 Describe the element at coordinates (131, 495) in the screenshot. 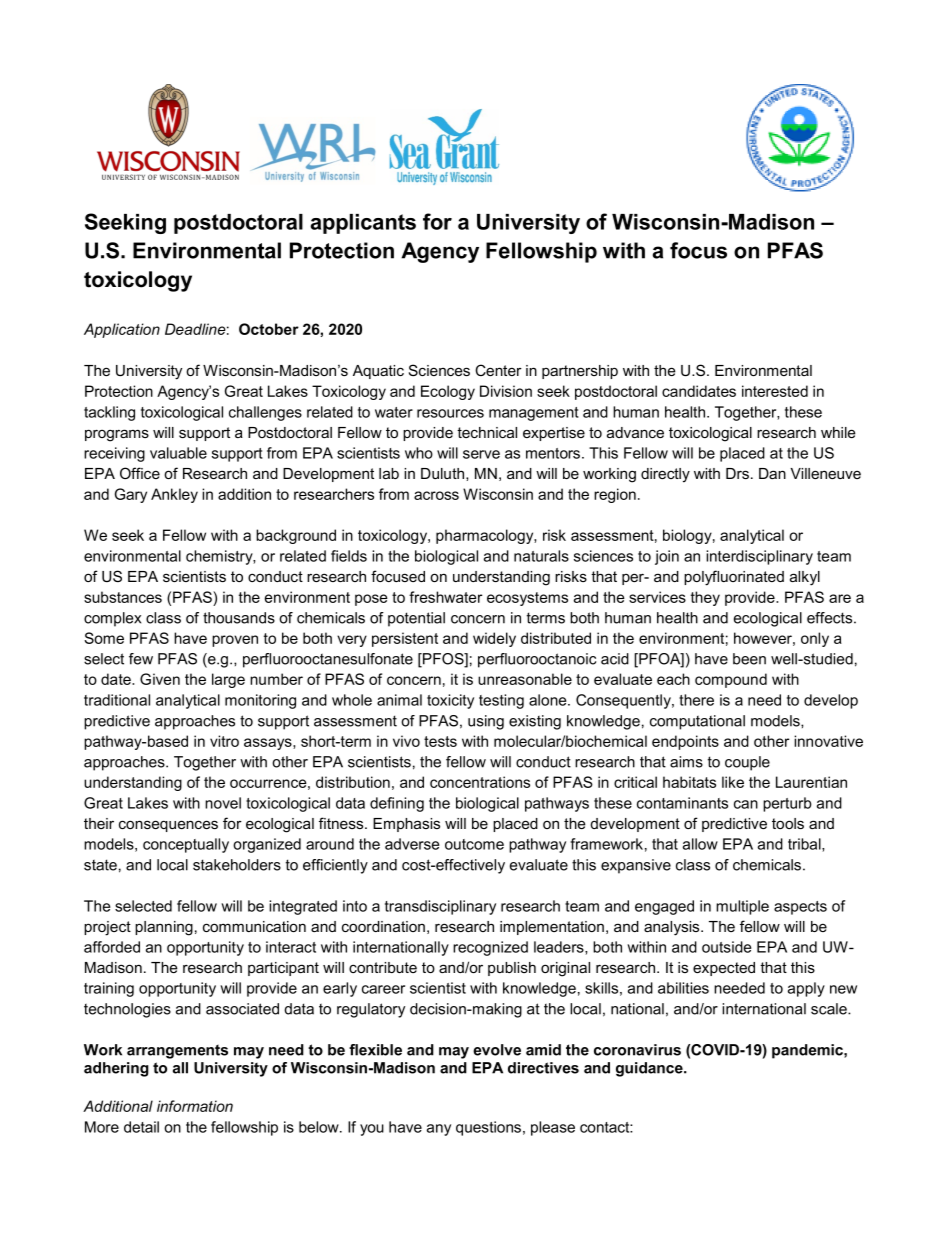

I see `Gary` at that location.
